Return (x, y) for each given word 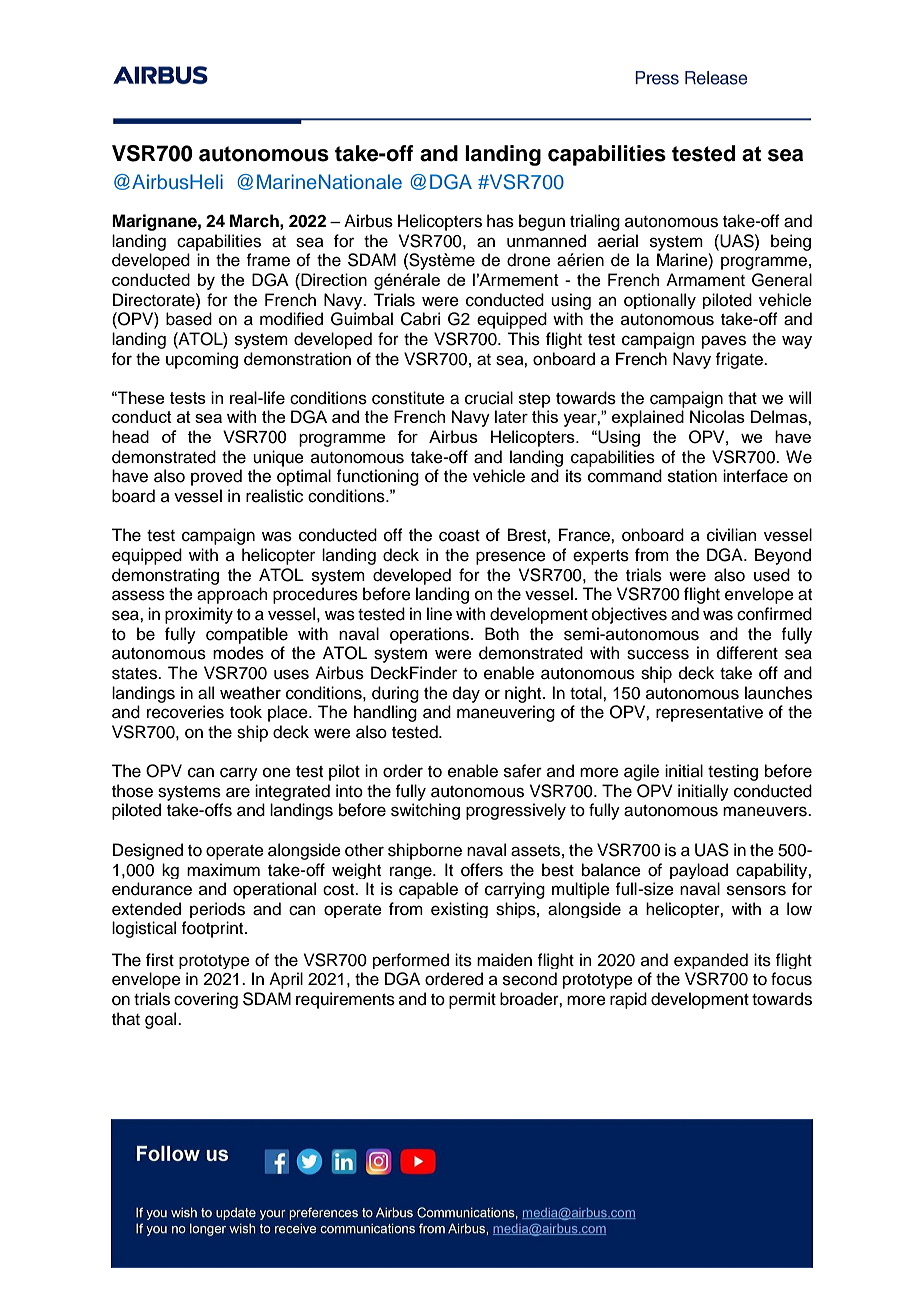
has (500, 221)
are (238, 792)
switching (425, 811)
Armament (705, 280)
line (439, 614)
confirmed (774, 614)
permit (472, 1000)
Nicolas (717, 416)
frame (268, 260)
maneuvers (766, 811)
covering (206, 1000)
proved (216, 477)
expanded (711, 961)
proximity (199, 615)
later (511, 416)
